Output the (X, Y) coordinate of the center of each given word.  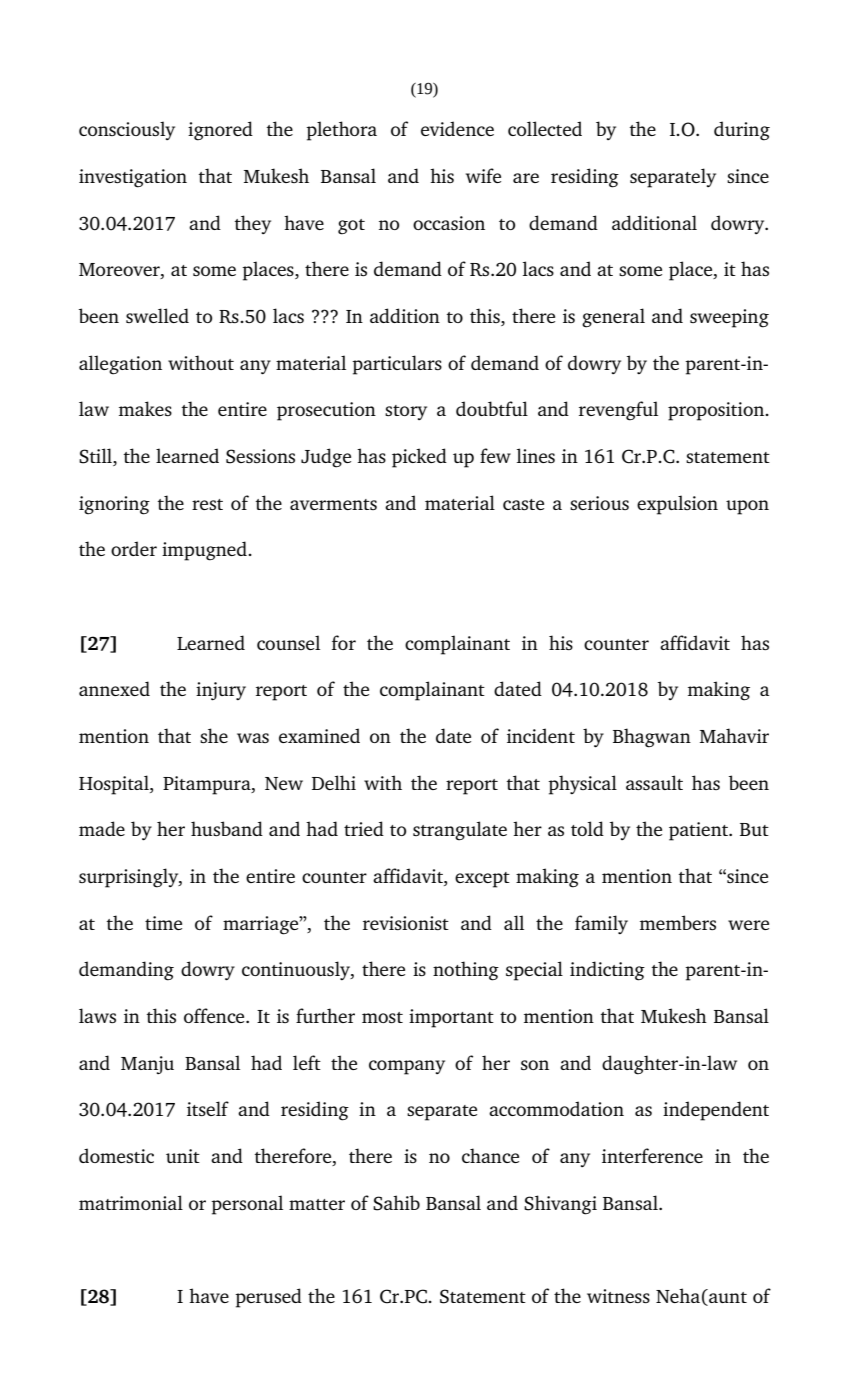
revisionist (406, 923)
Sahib (396, 1203)
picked (419, 458)
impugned (205, 551)
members (678, 922)
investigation (133, 178)
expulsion (677, 505)
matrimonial (131, 1202)
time (163, 923)
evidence (457, 128)
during (742, 131)
